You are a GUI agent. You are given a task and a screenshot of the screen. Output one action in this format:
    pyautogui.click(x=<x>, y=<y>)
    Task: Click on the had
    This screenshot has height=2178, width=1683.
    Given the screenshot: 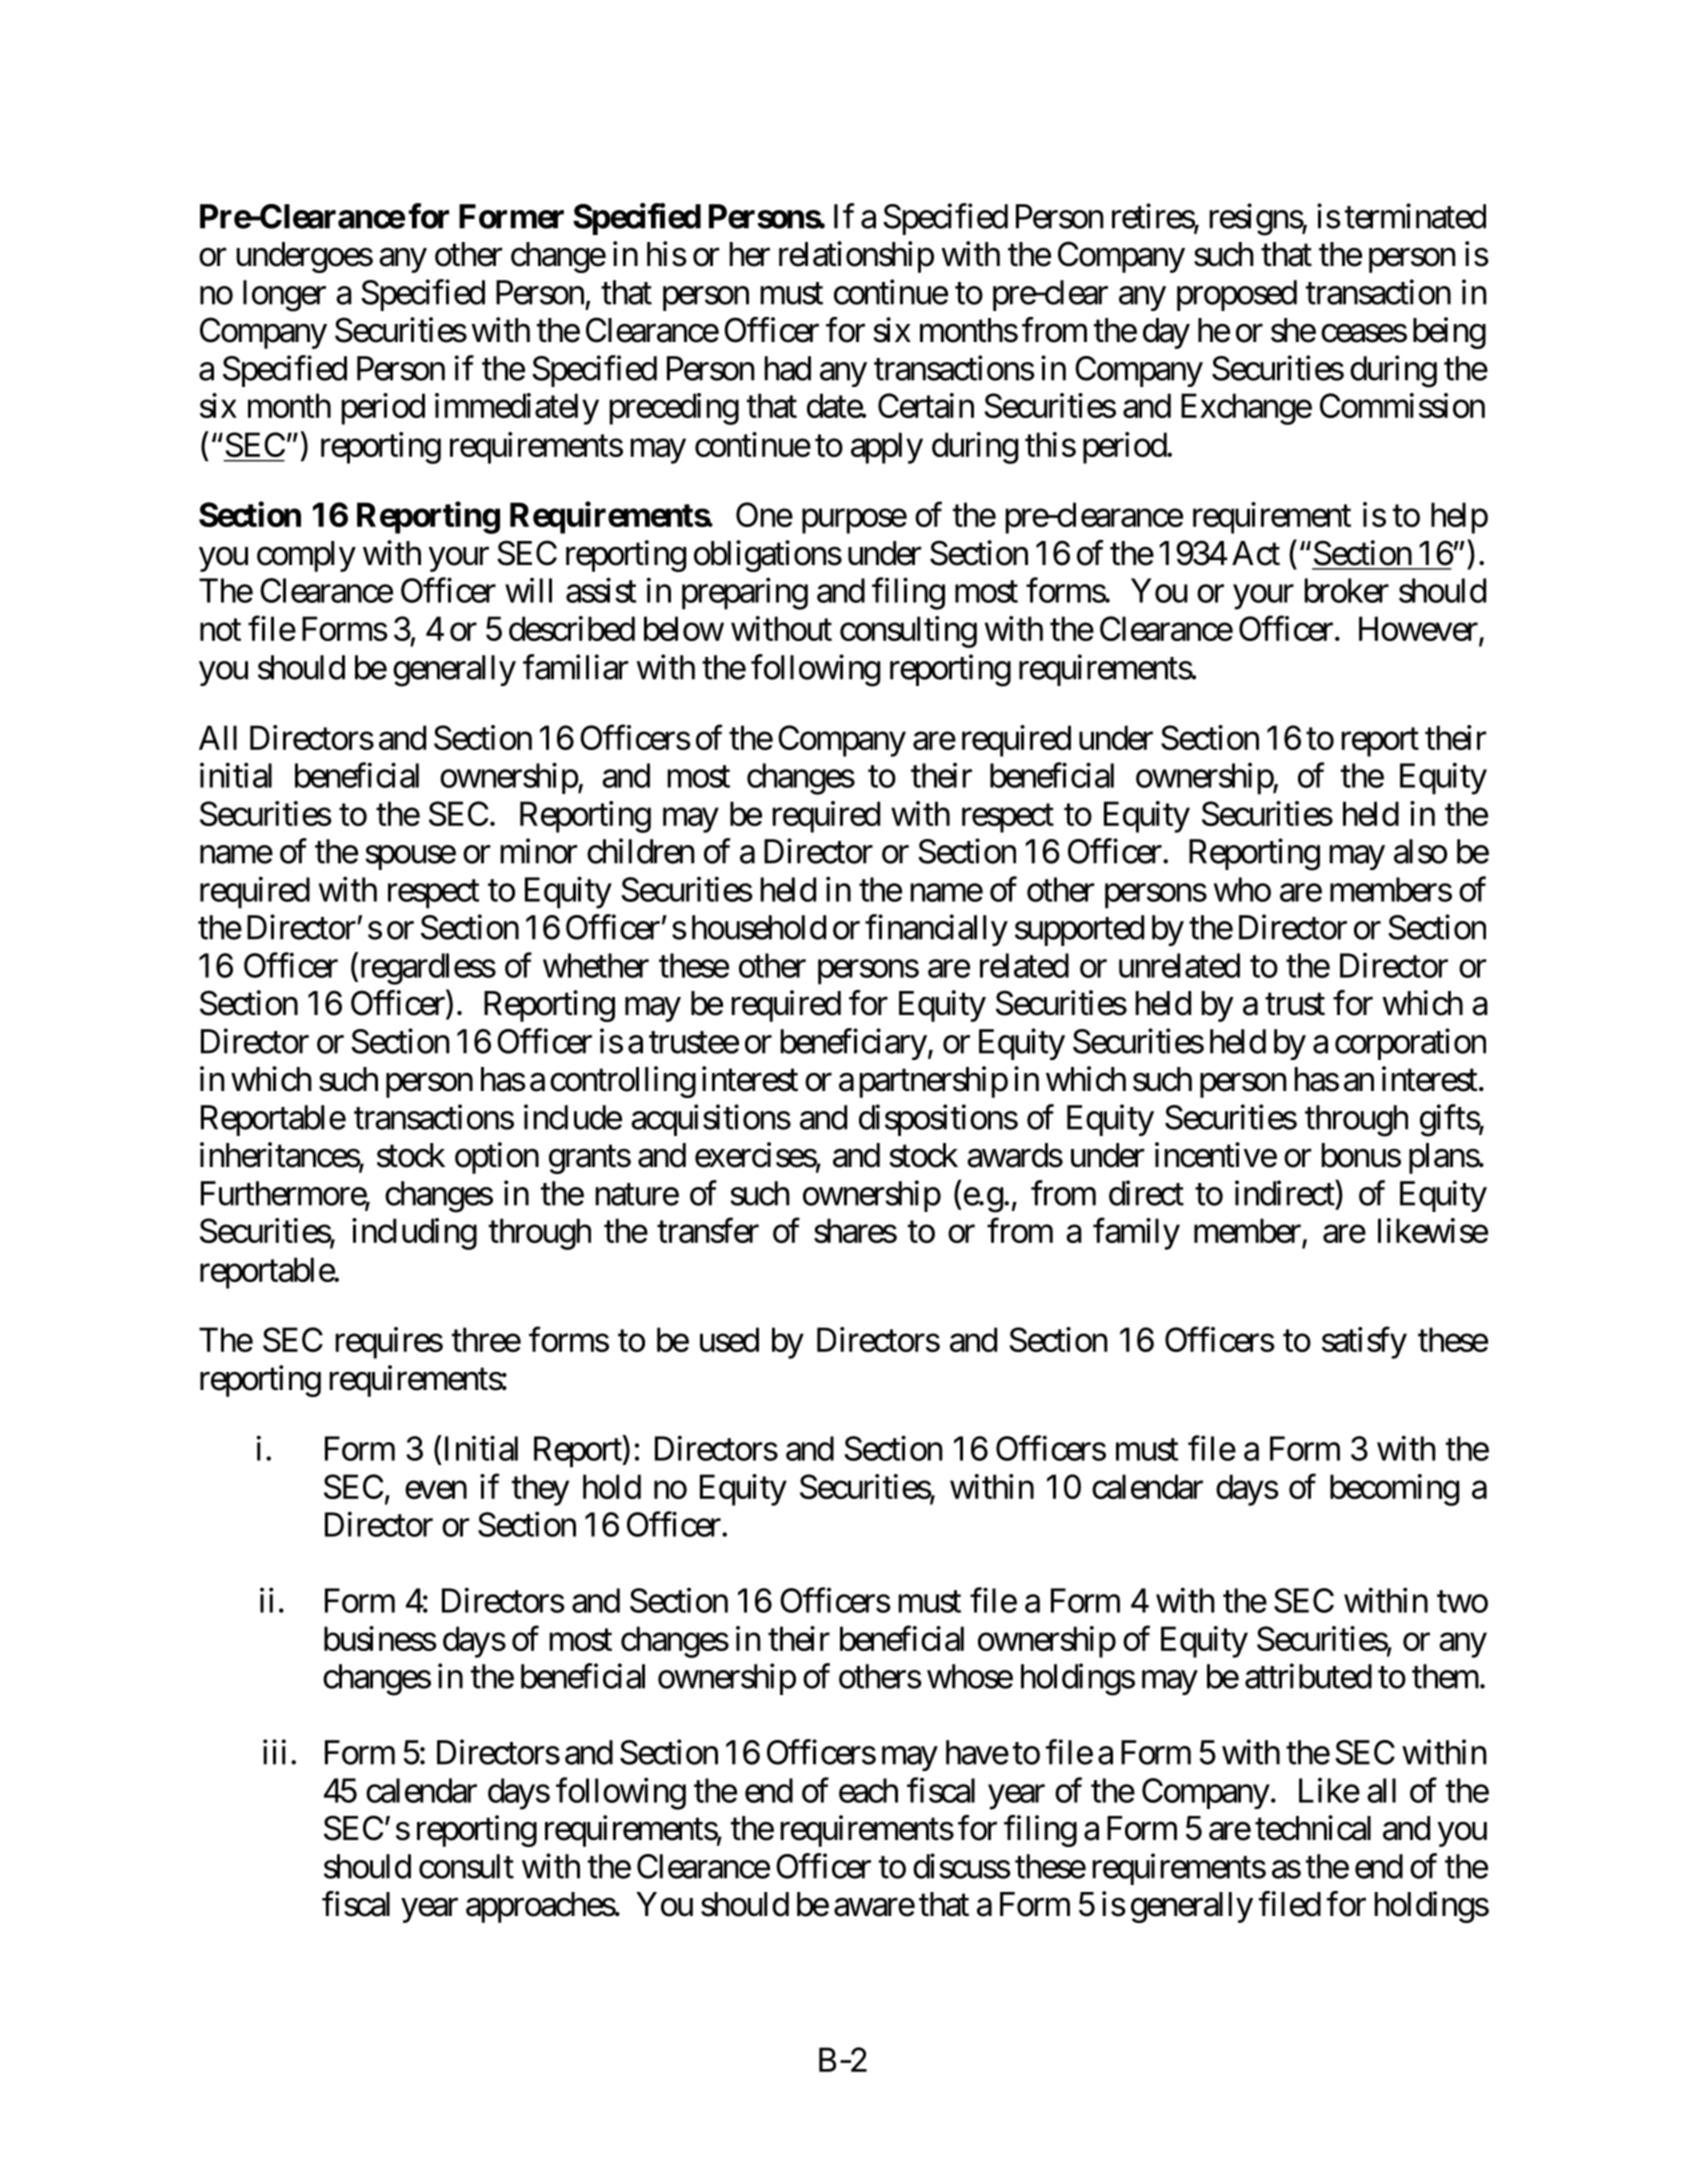 What is the action you would take?
    pyautogui.click(x=787, y=368)
